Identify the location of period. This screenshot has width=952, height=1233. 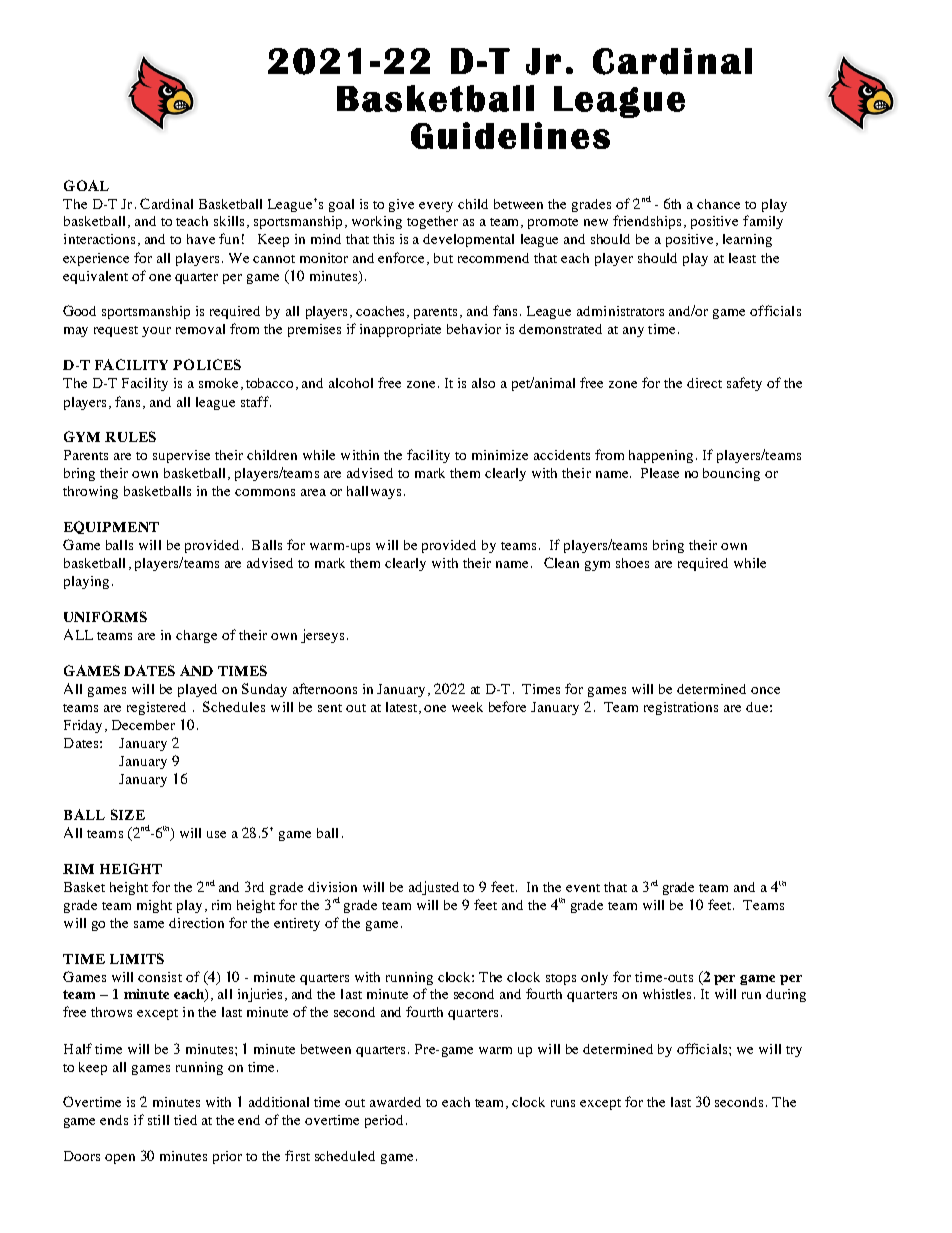
(386, 1121).
